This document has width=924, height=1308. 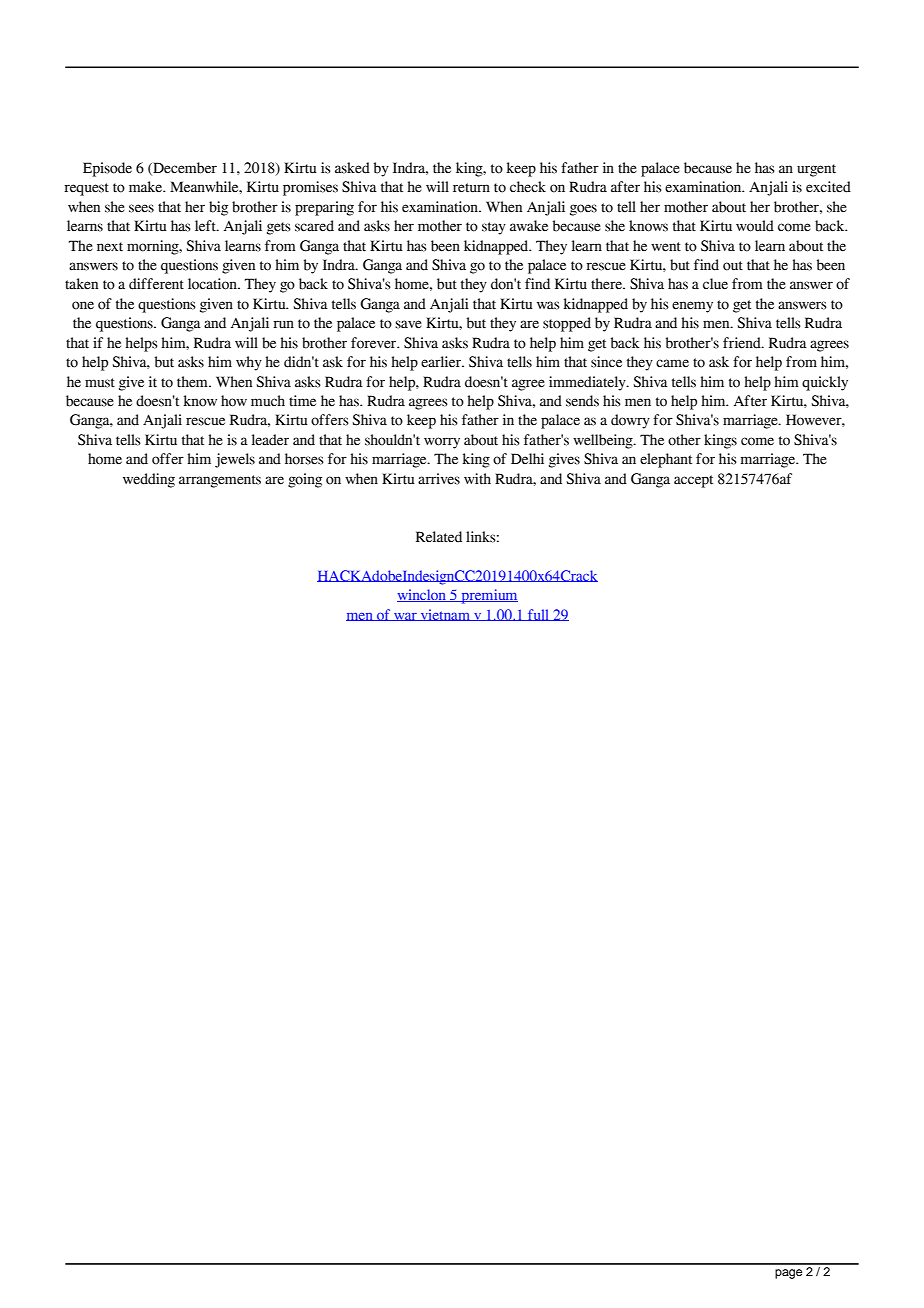 What do you see at coordinates (755, 226) in the document?
I see `would` at bounding box center [755, 226].
